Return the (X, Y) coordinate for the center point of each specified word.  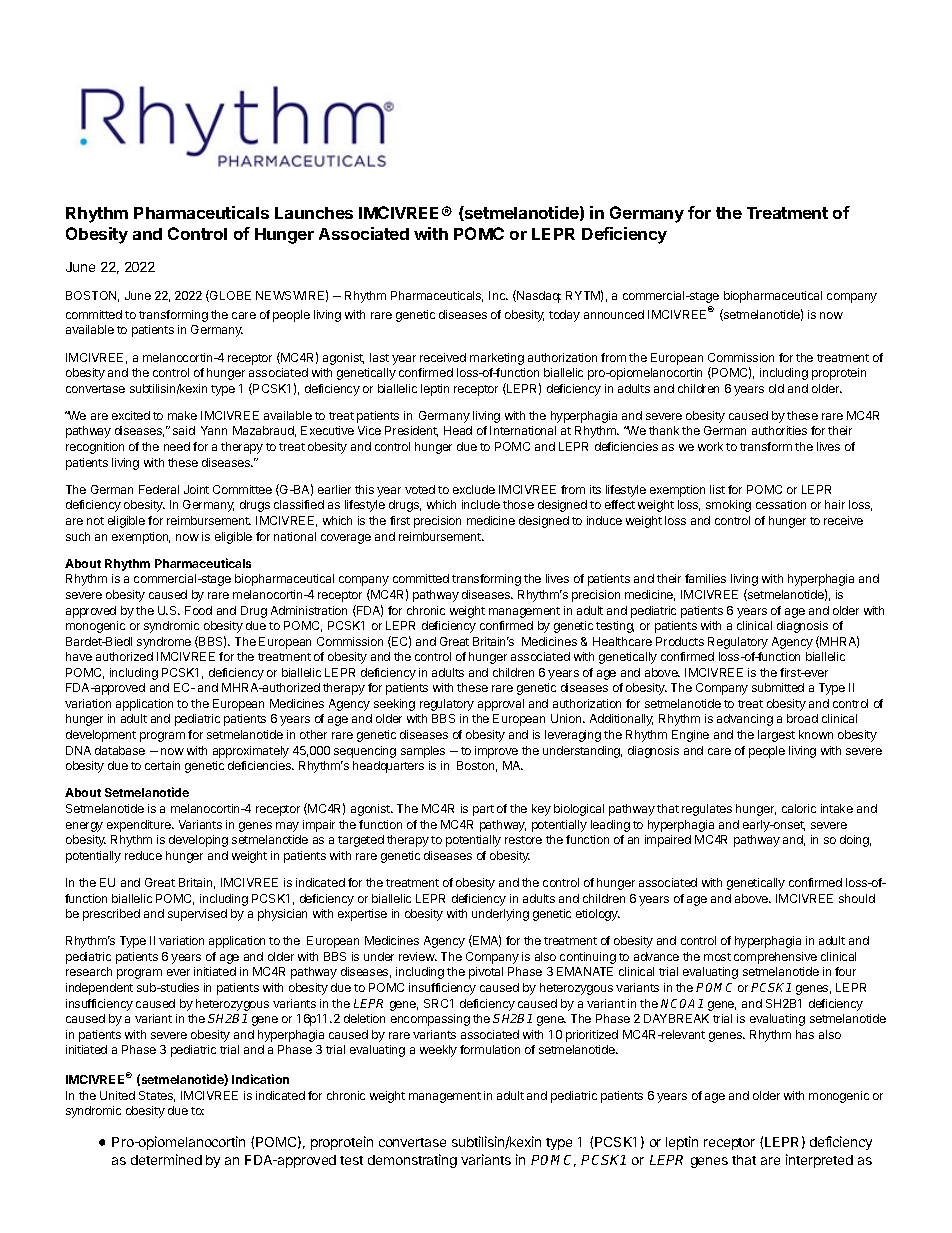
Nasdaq (538, 296)
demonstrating (412, 1161)
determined (166, 1159)
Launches (314, 213)
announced (614, 314)
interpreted (819, 1161)
